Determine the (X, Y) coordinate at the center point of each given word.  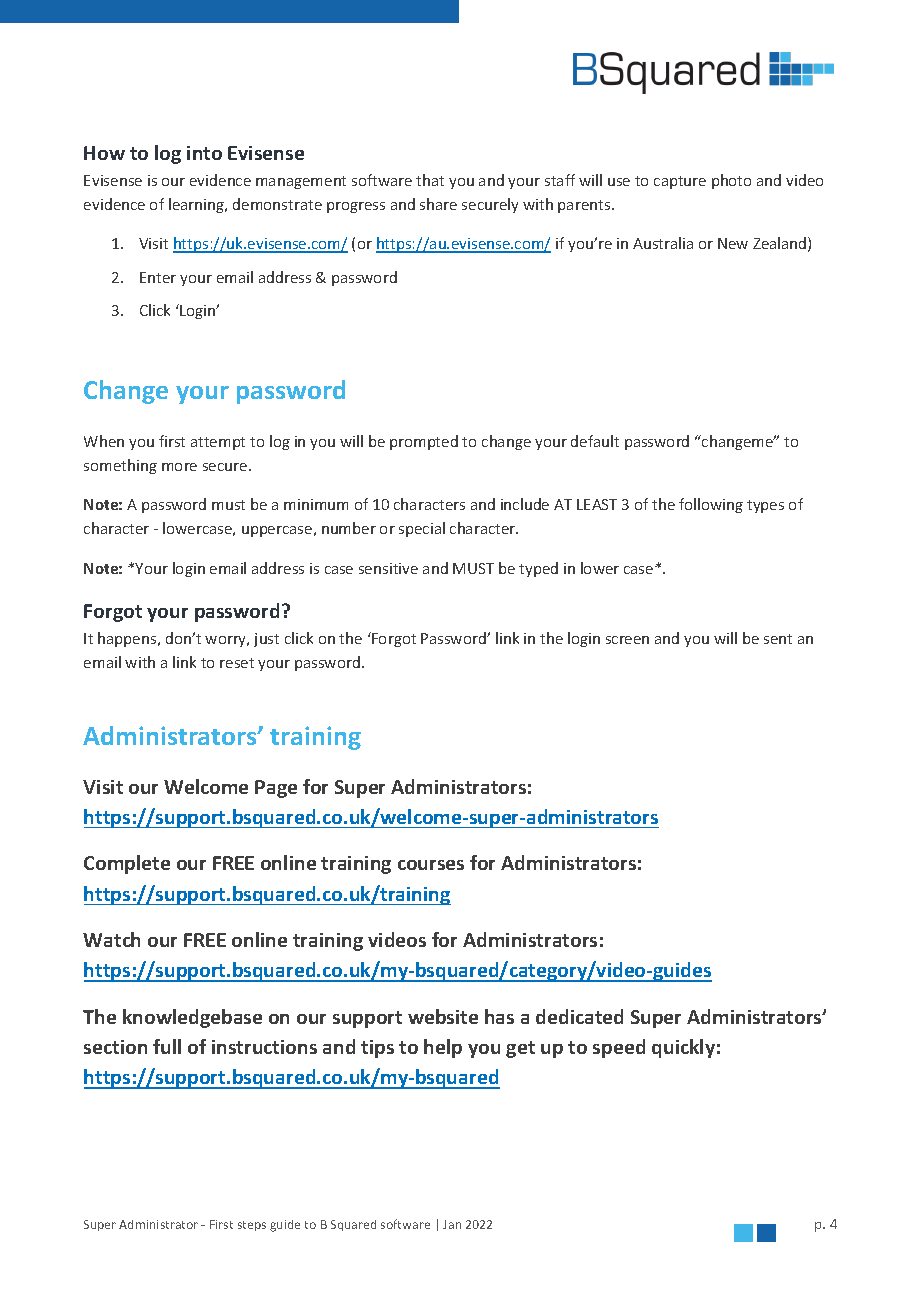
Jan (452, 1224)
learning (198, 205)
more (179, 467)
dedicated (579, 1016)
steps (252, 1226)
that (430, 180)
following (711, 505)
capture (680, 182)
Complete (127, 864)
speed (619, 1048)
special (422, 529)
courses (431, 865)
